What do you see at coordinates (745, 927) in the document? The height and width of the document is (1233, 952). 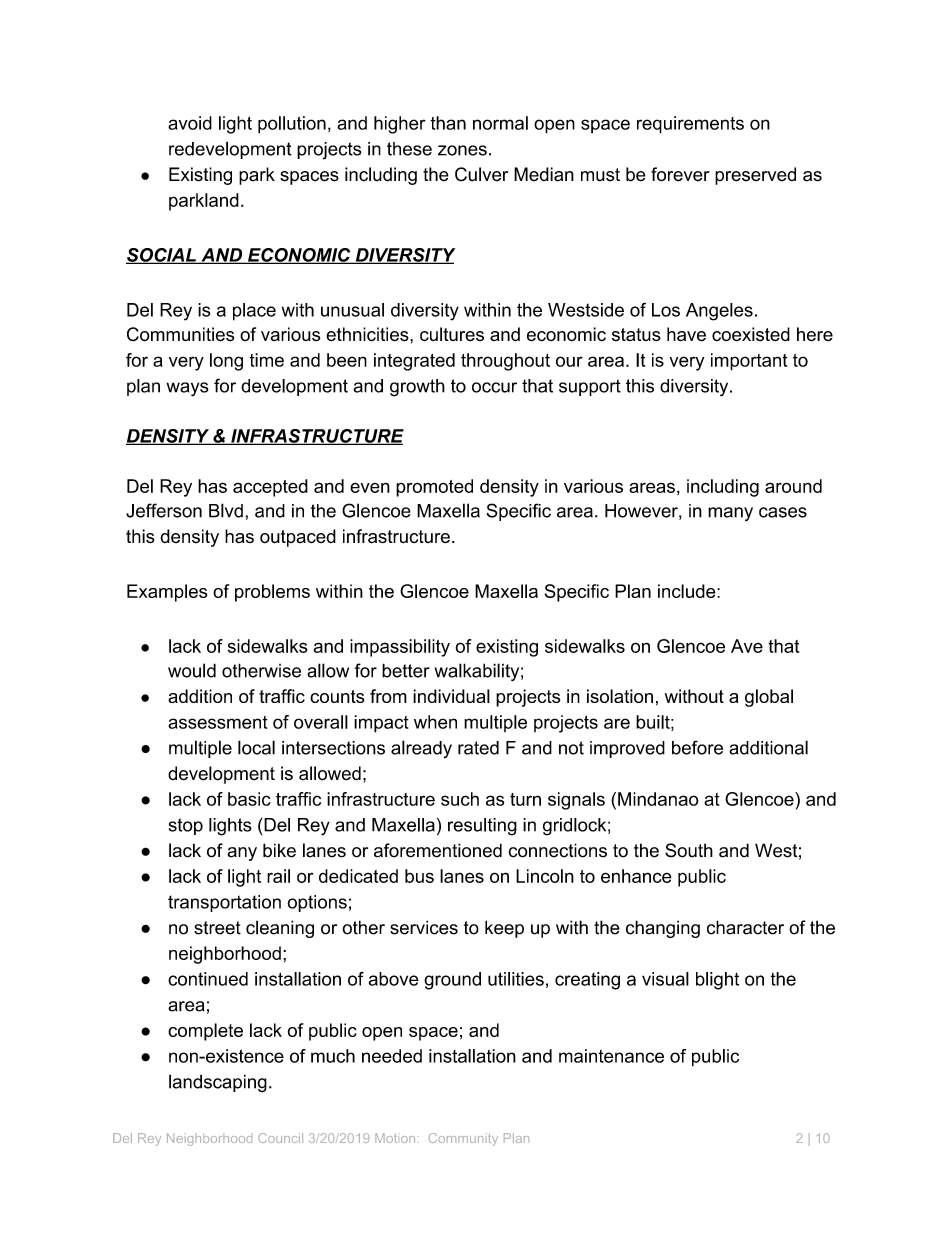 I see `character` at bounding box center [745, 927].
